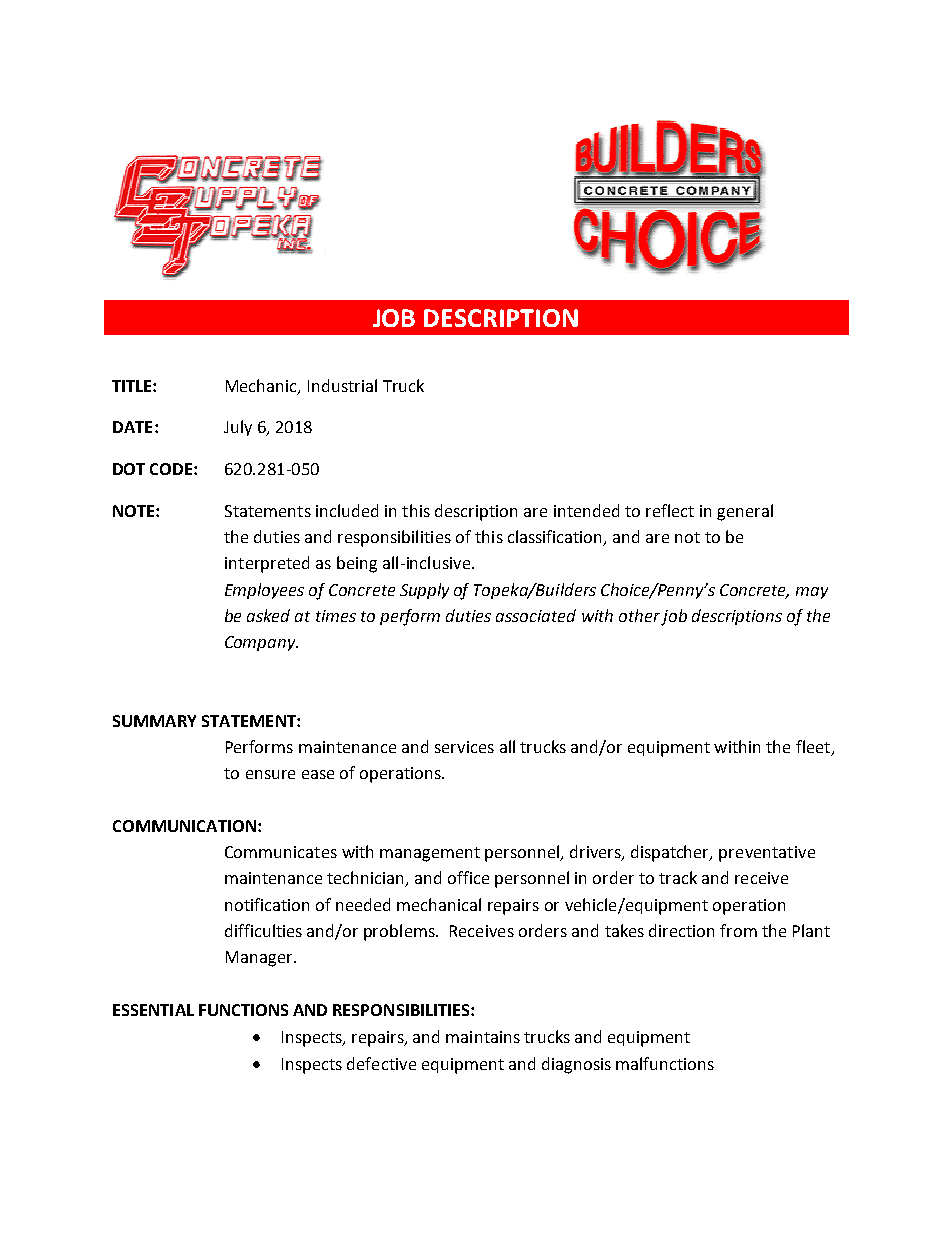  I want to click on SUMMARY, so click(154, 721).
